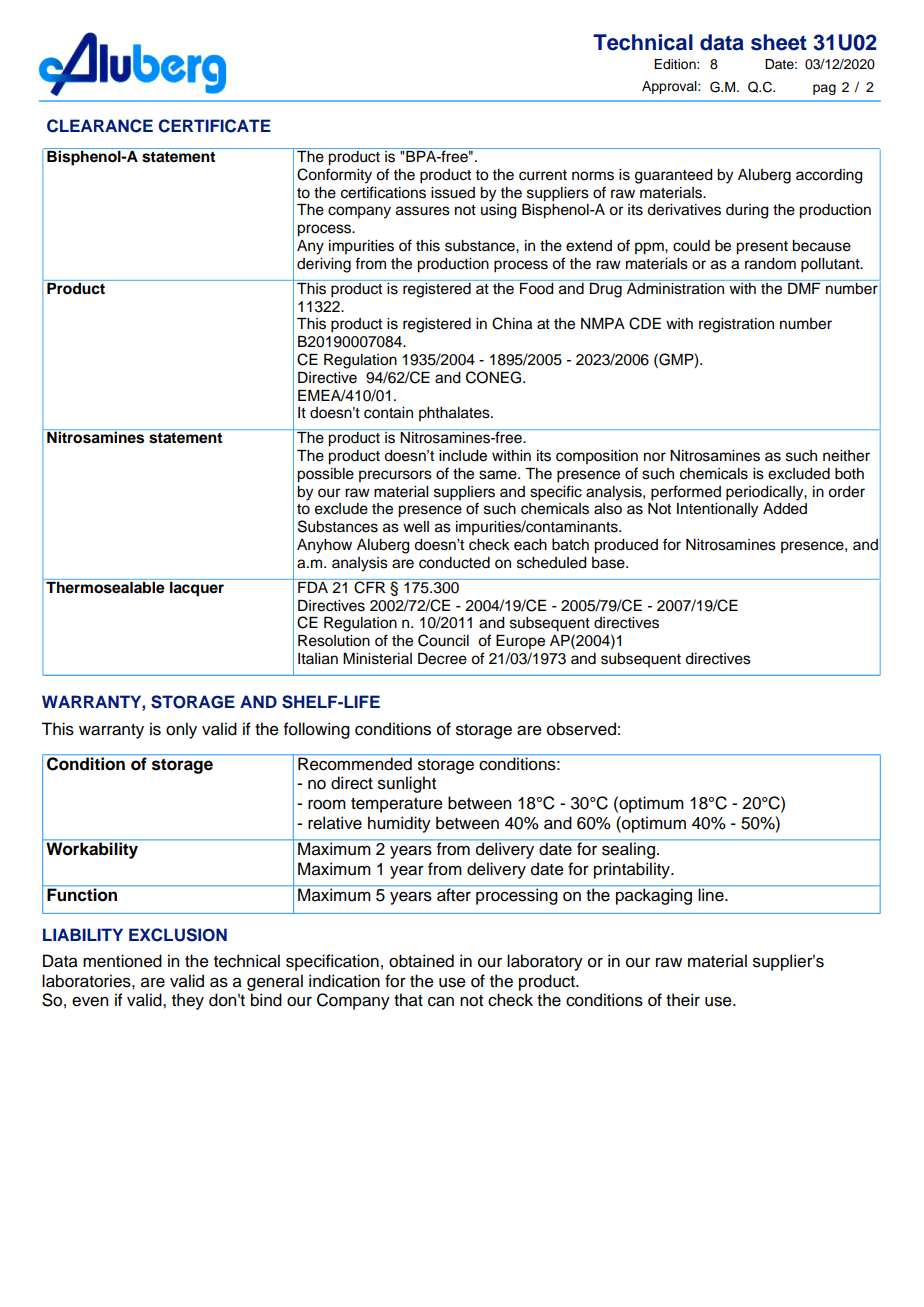 This screenshot has height=1307, width=924. Describe the element at coordinates (181, 730) in the screenshot. I see `only` at that location.
